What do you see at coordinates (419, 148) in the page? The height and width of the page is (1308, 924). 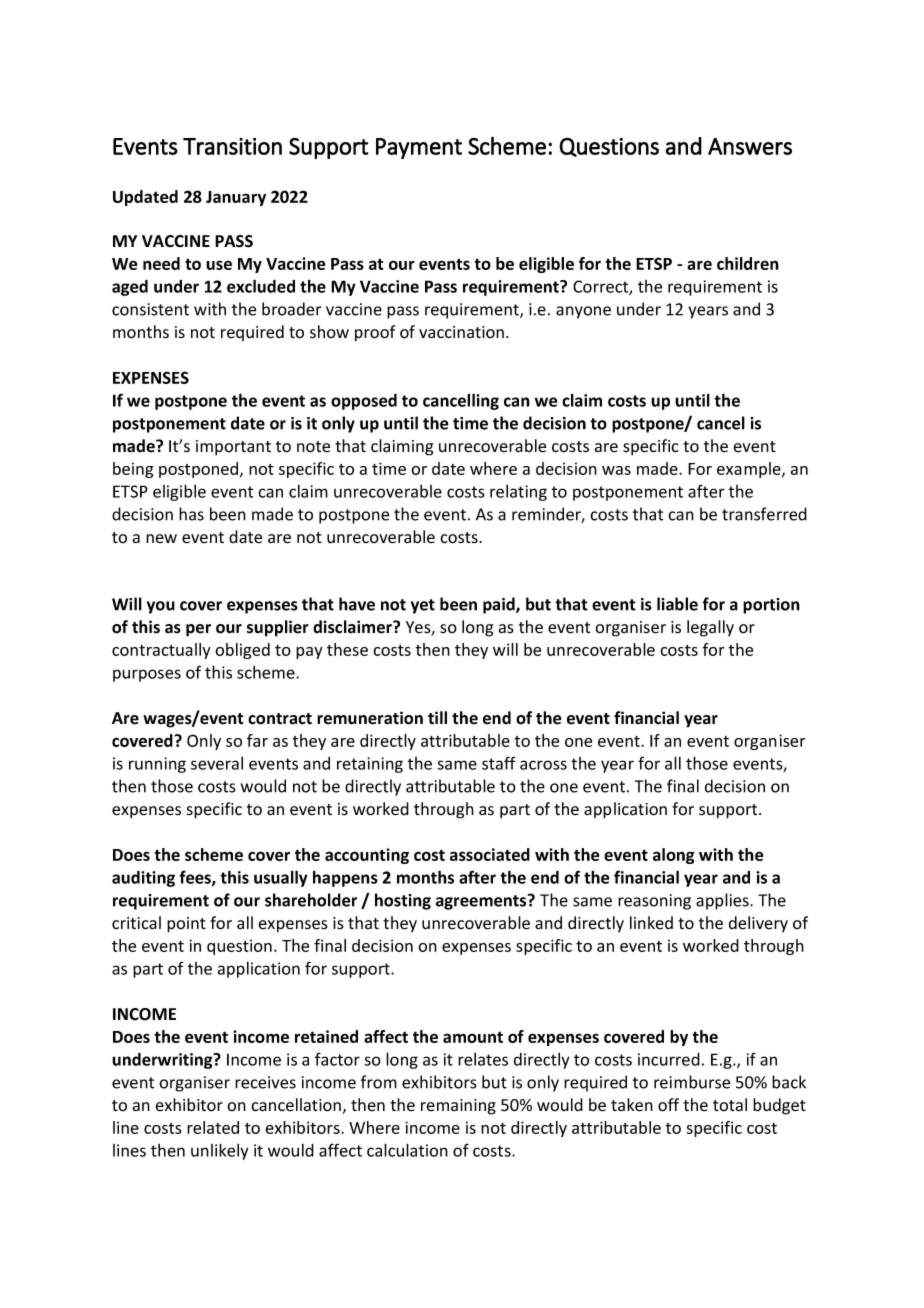 I see `Payment` at bounding box center [419, 148].
